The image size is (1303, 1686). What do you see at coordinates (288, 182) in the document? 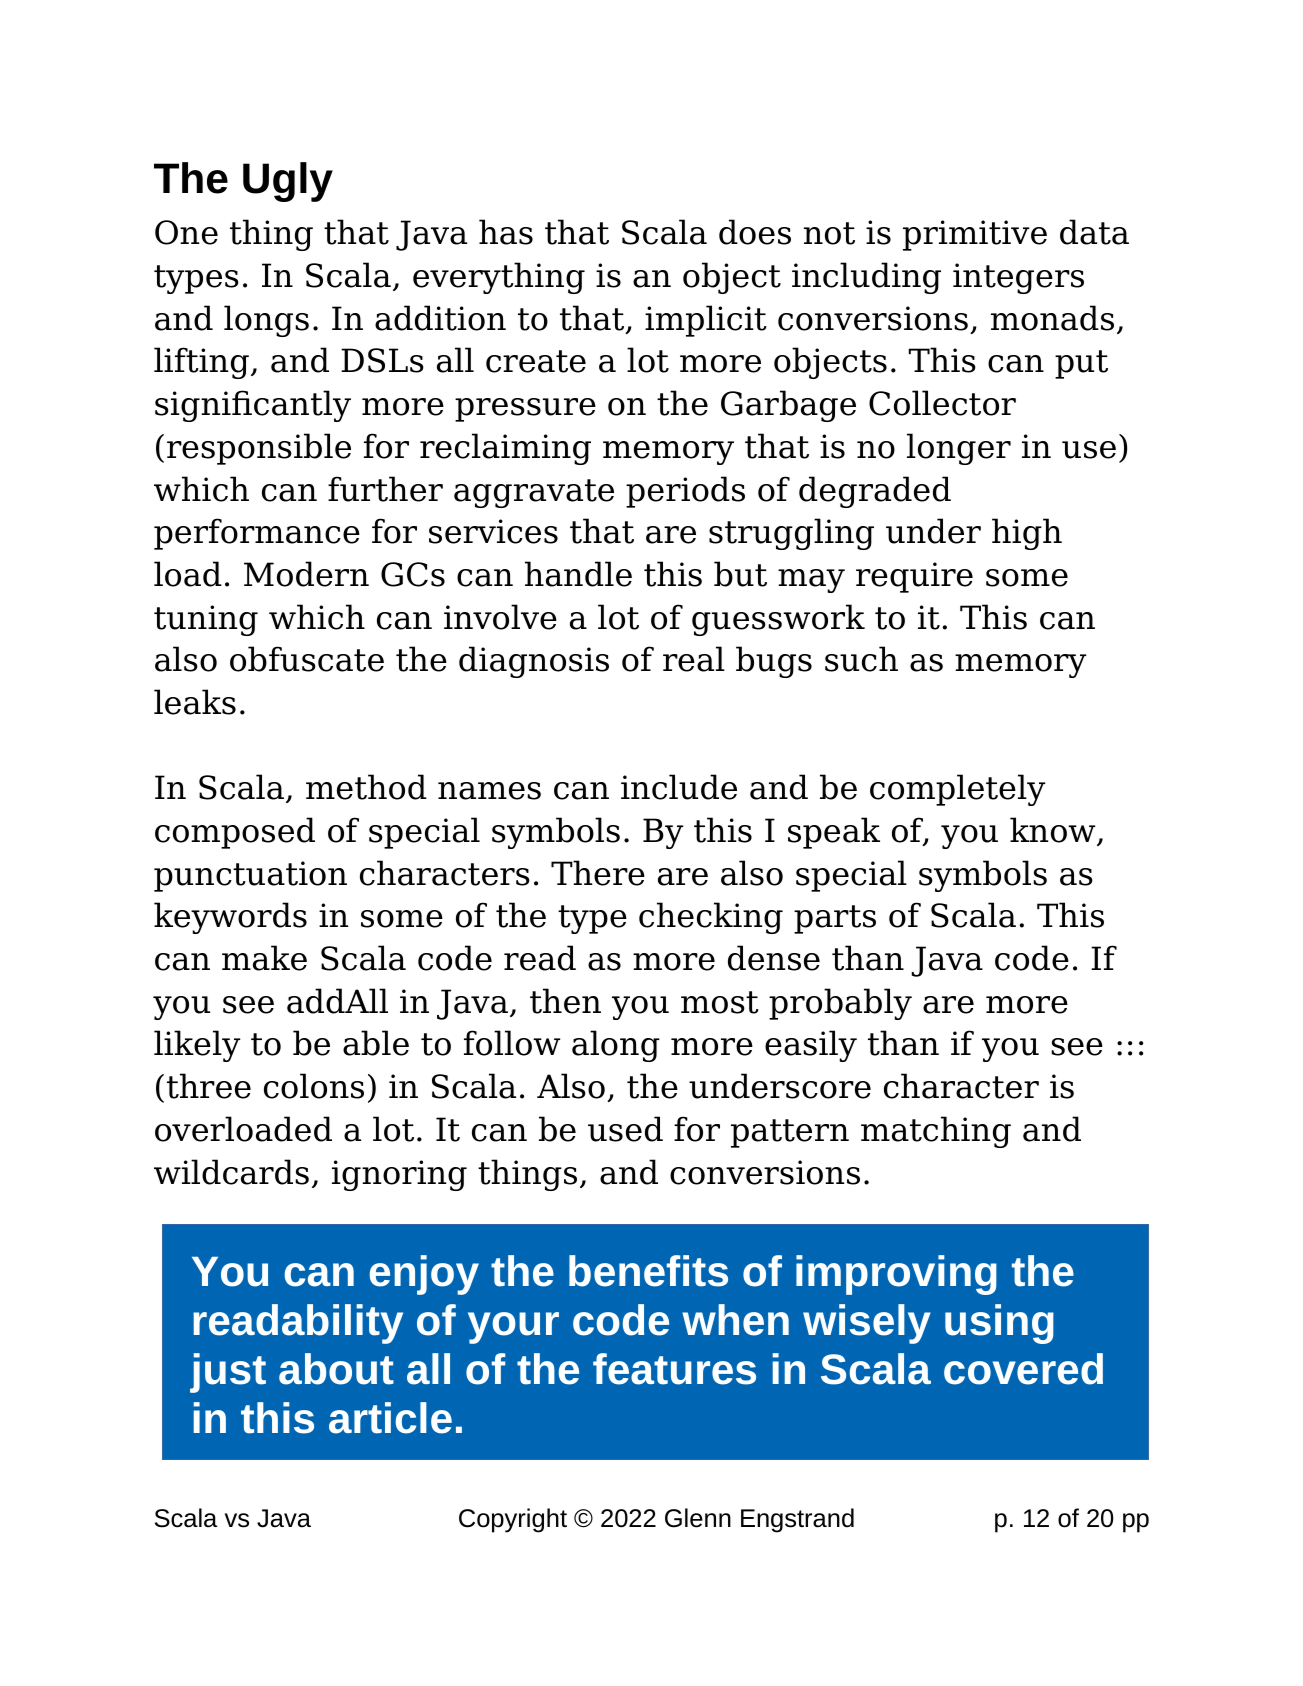
I see `Ugly` at bounding box center [288, 182].
